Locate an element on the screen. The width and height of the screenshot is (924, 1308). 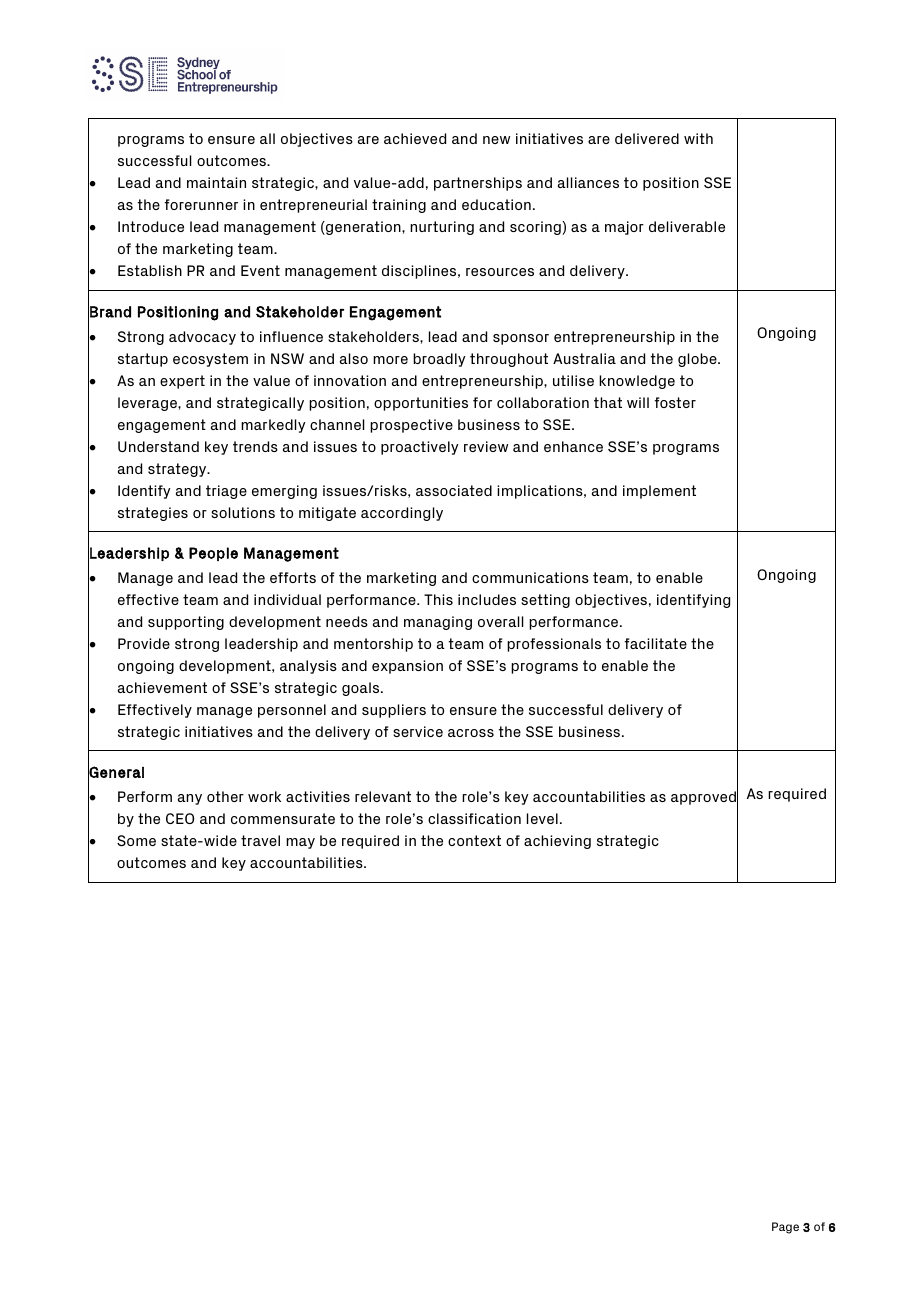
Some is located at coordinates (136, 840).
